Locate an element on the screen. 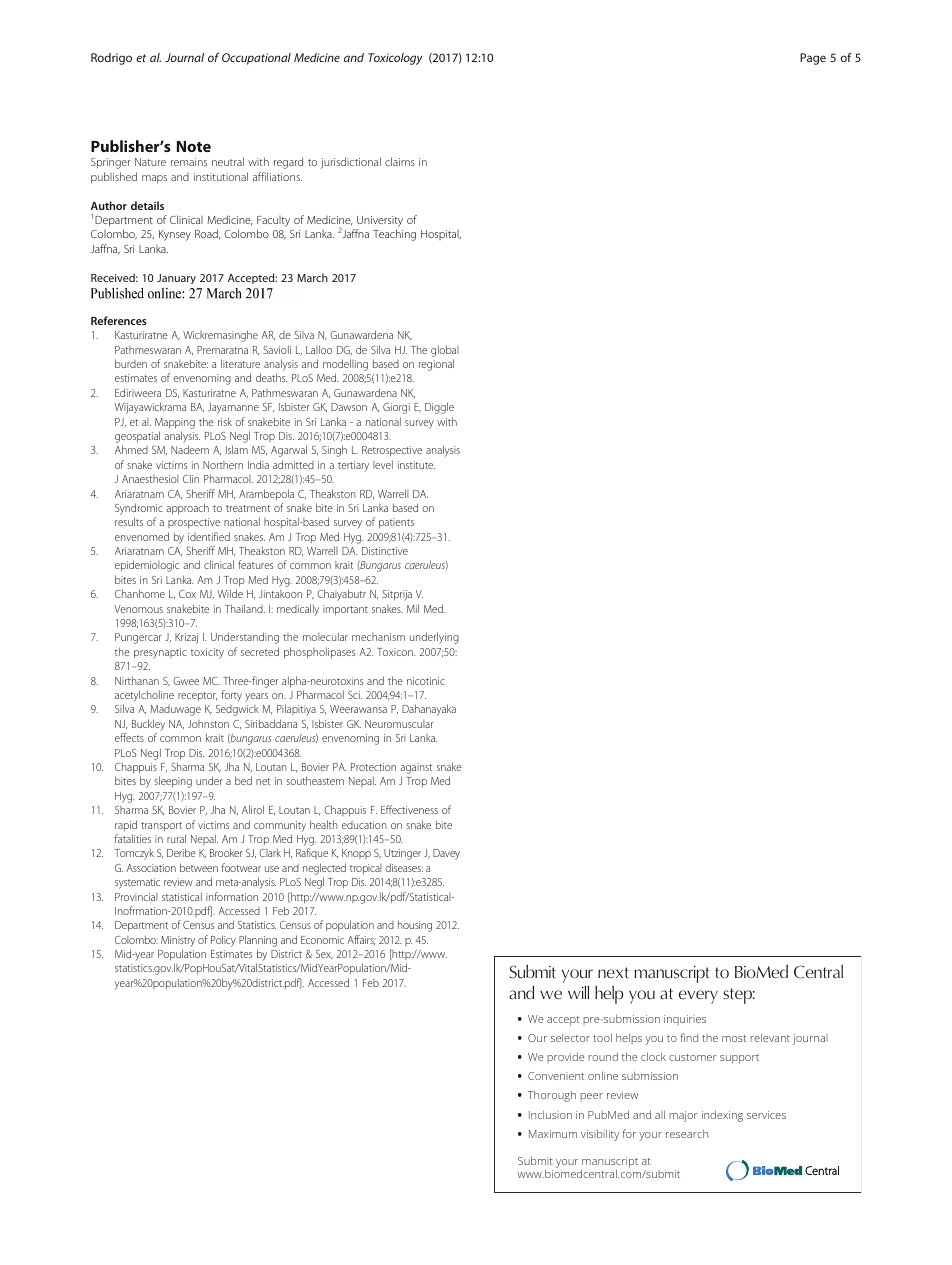 This screenshot has height=1265, width=952. next is located at coordinates (613, 973).
